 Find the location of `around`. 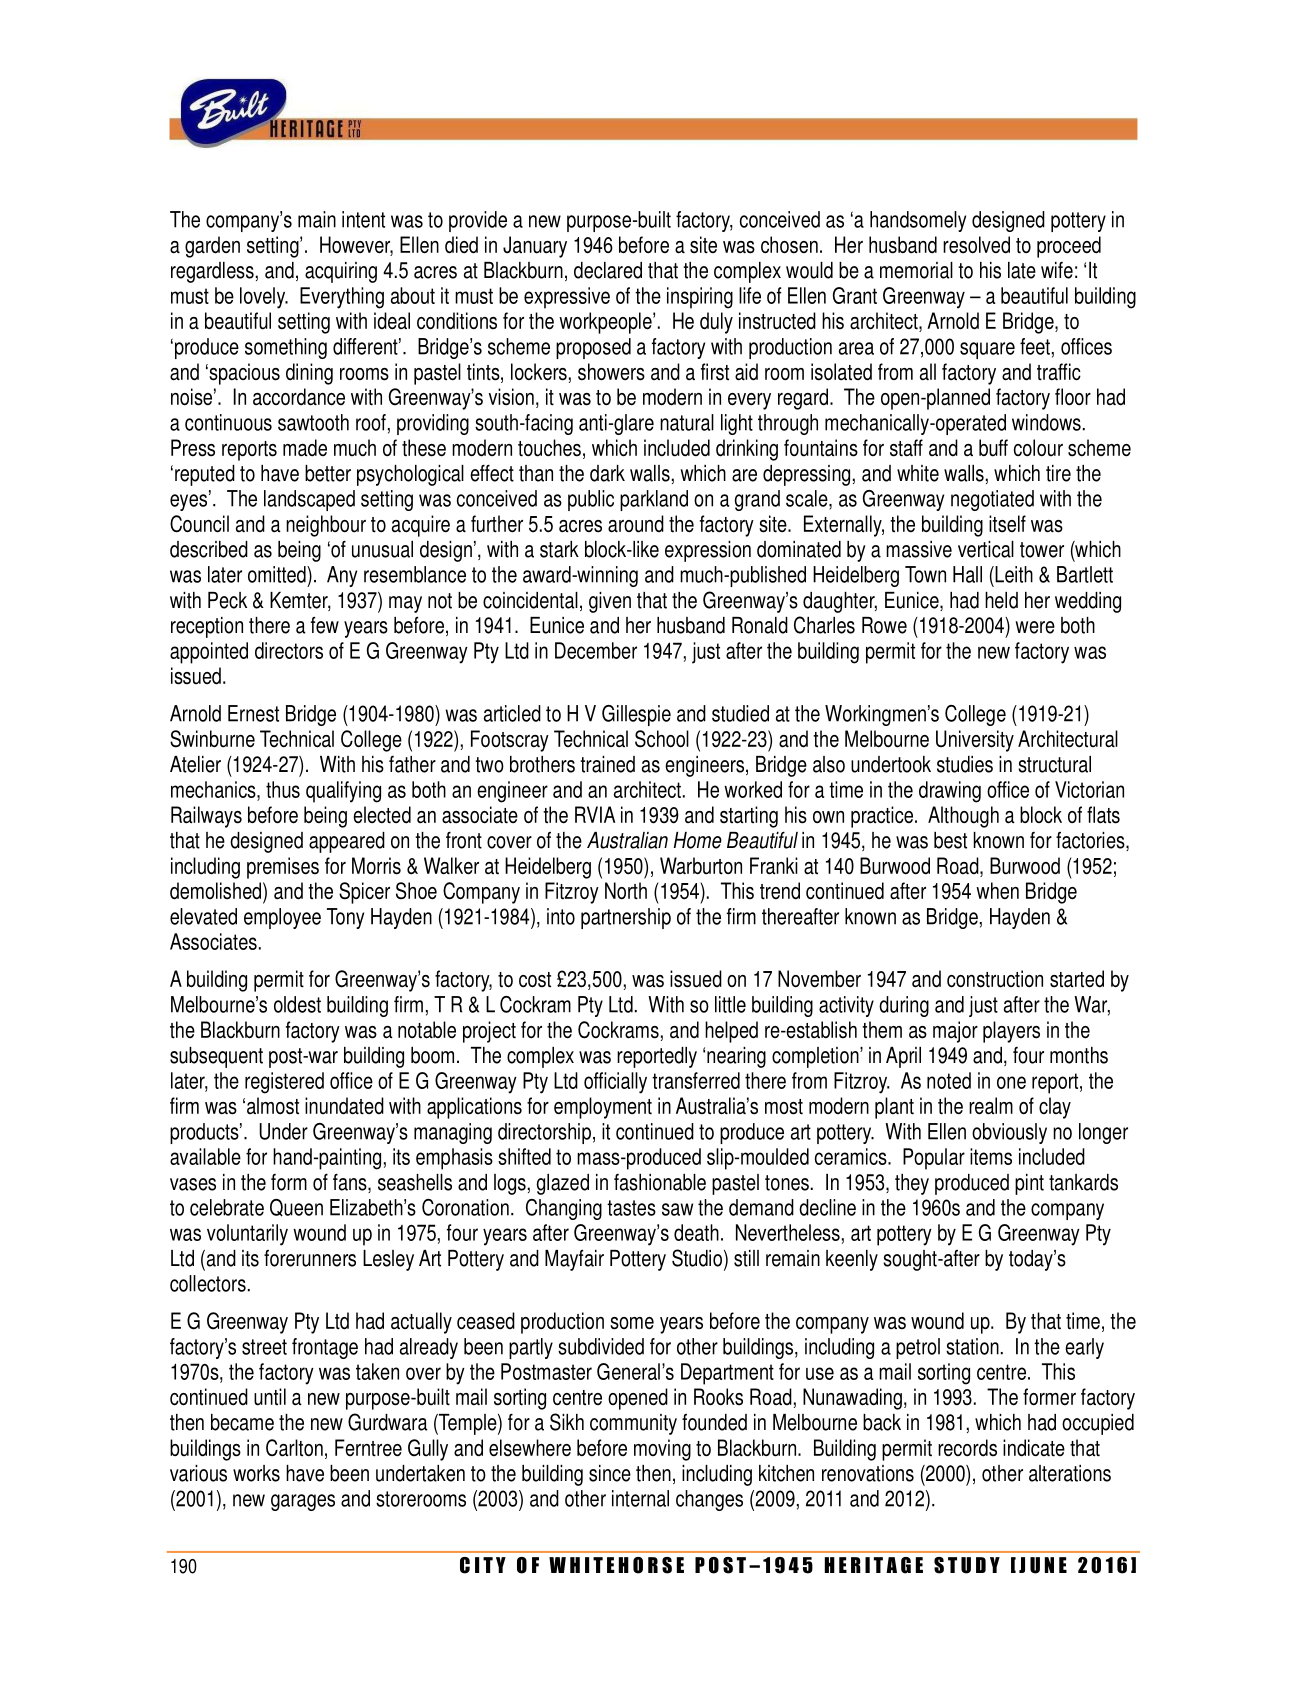

around is located at coordinates (636, 524).
